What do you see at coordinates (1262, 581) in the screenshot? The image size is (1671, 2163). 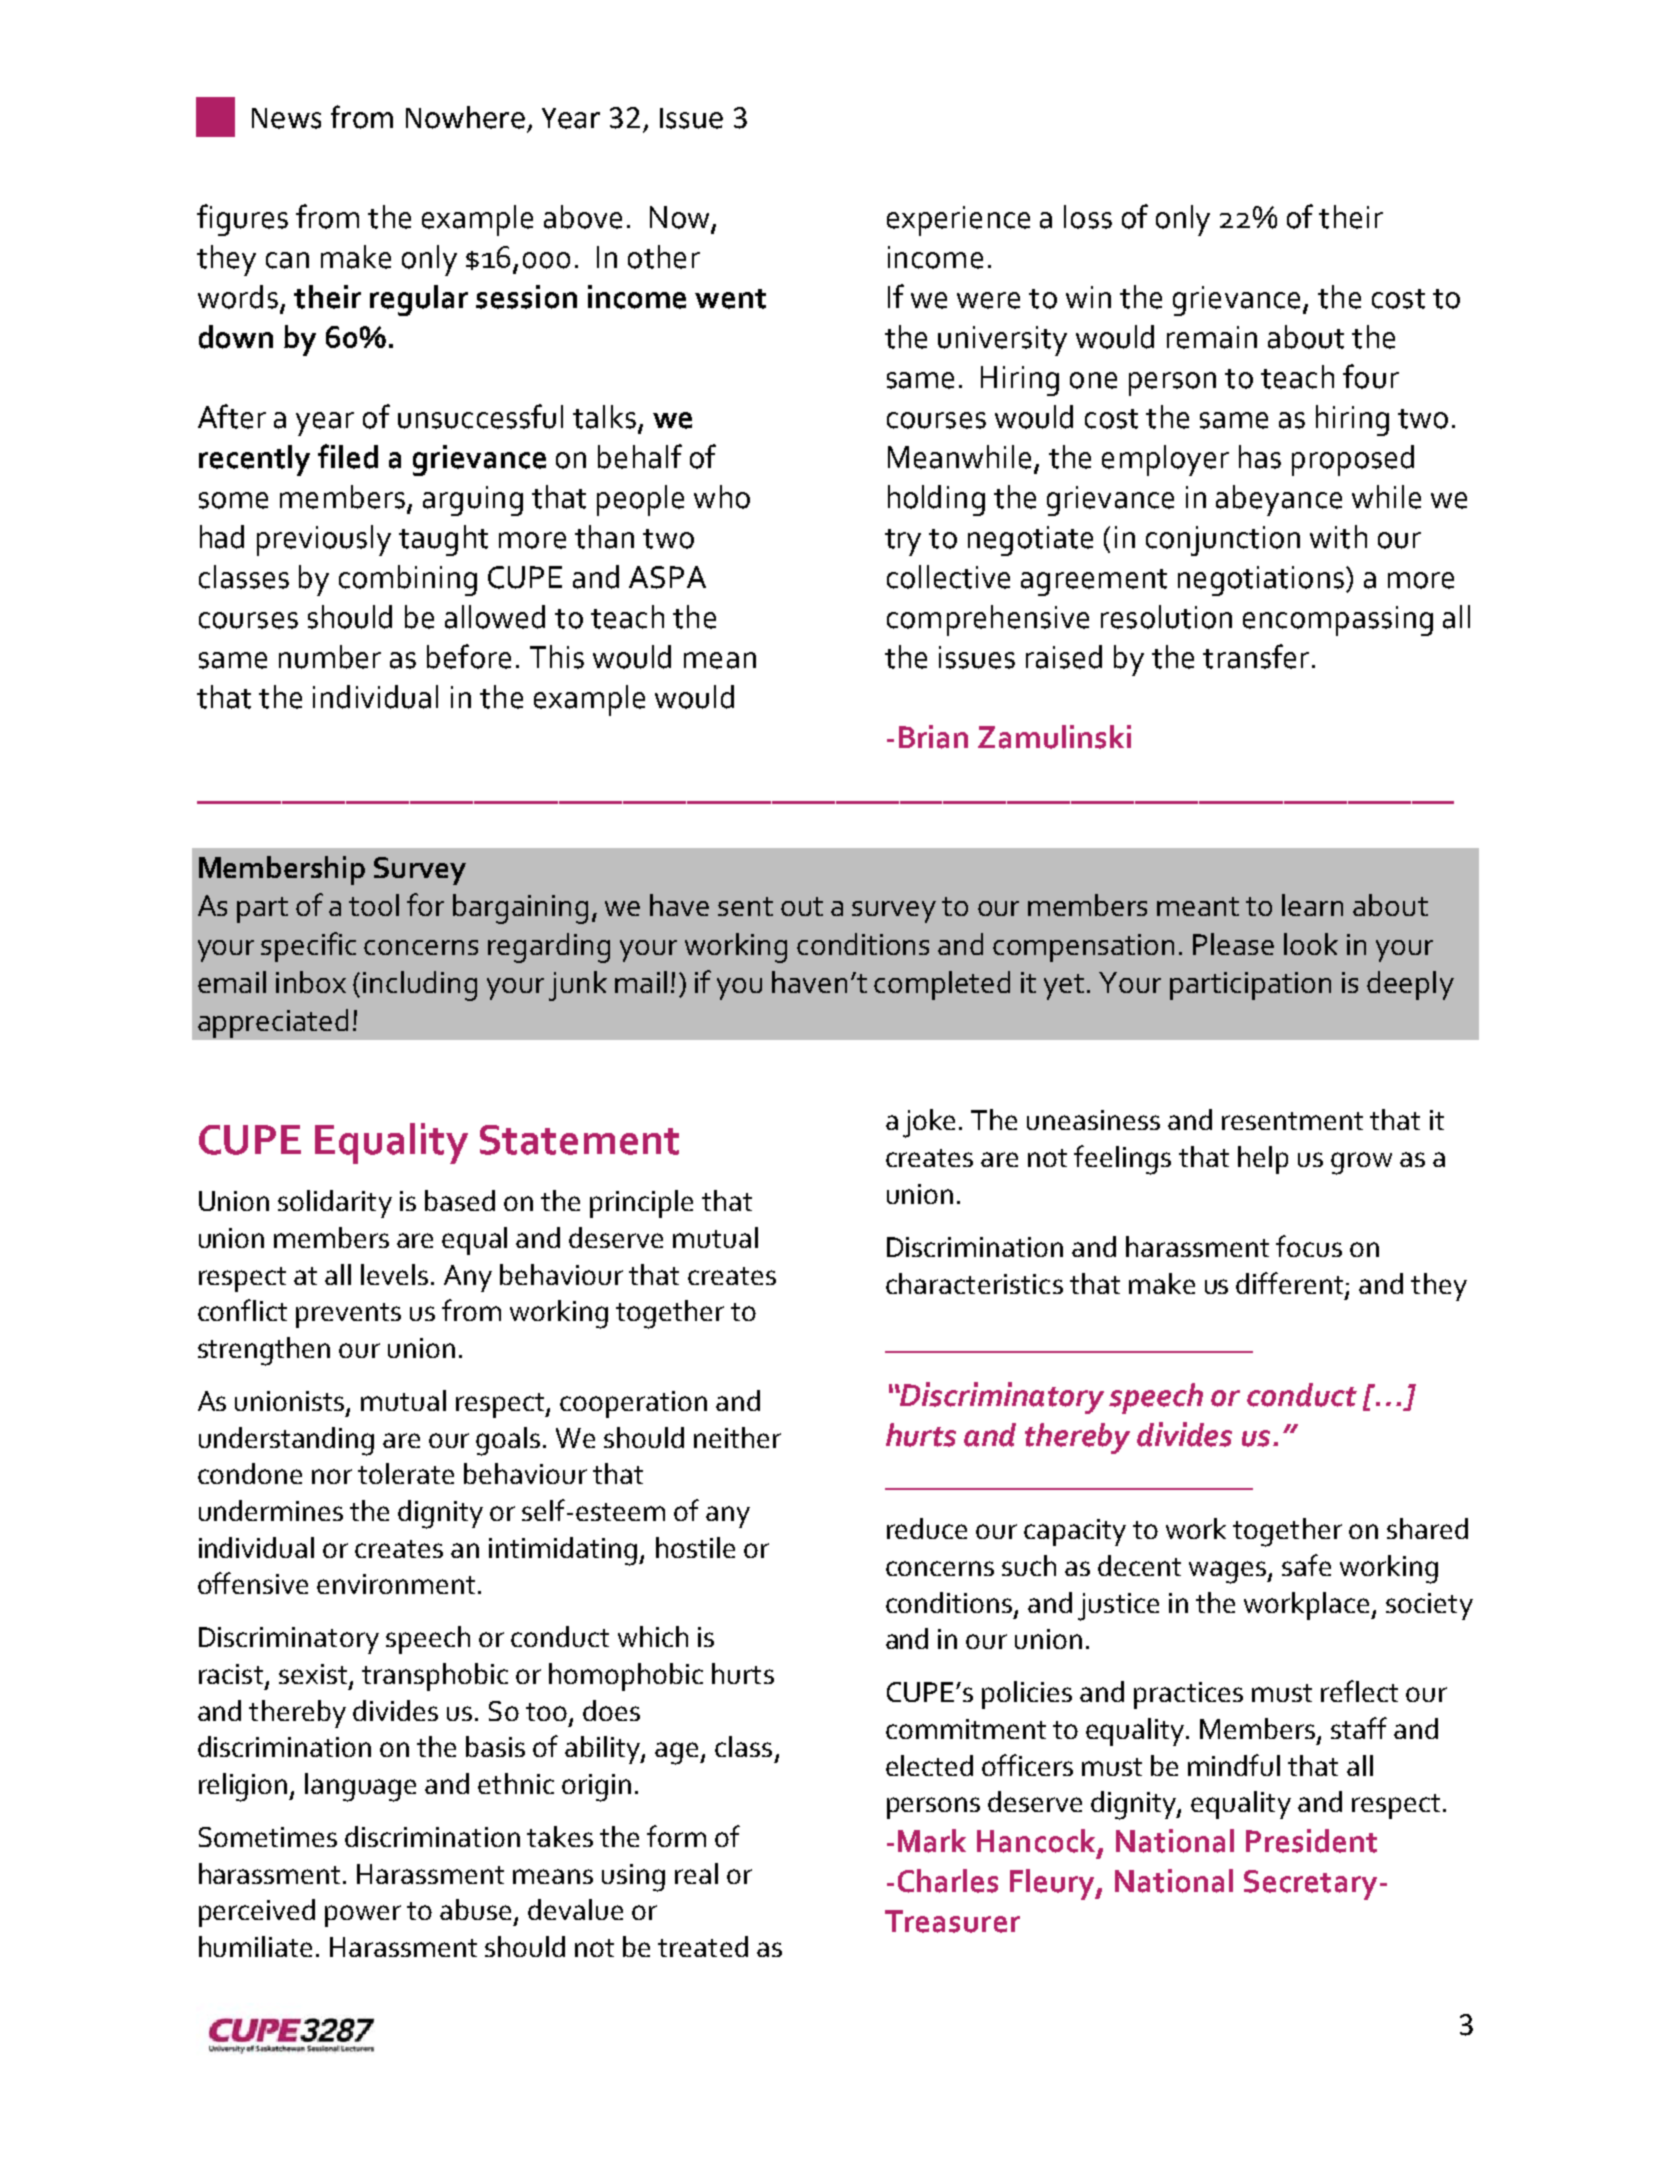 I see `negotiations` at bounding box center [1262, 581].
